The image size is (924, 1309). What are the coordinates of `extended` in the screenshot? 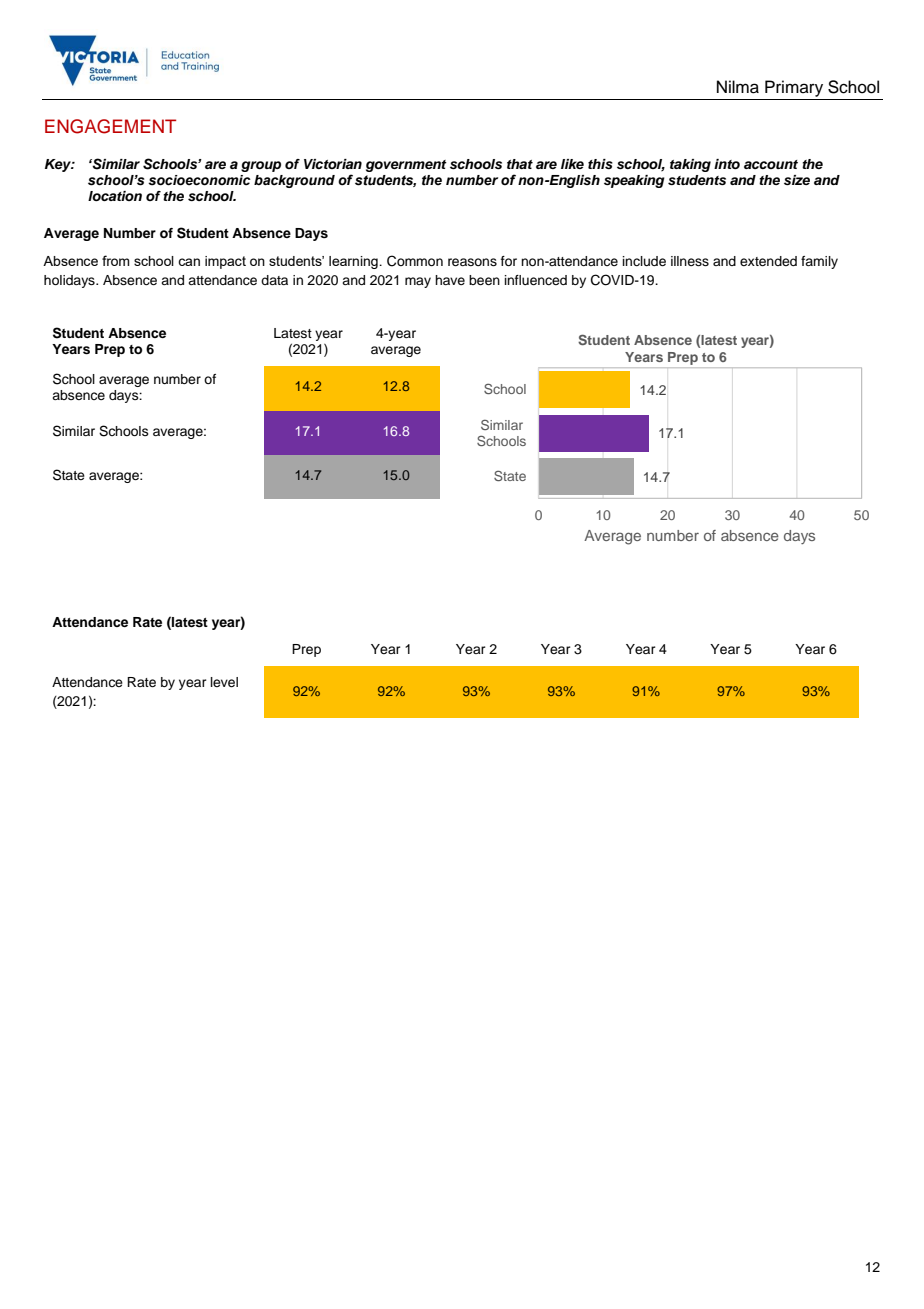 It's located at (768, 261).
